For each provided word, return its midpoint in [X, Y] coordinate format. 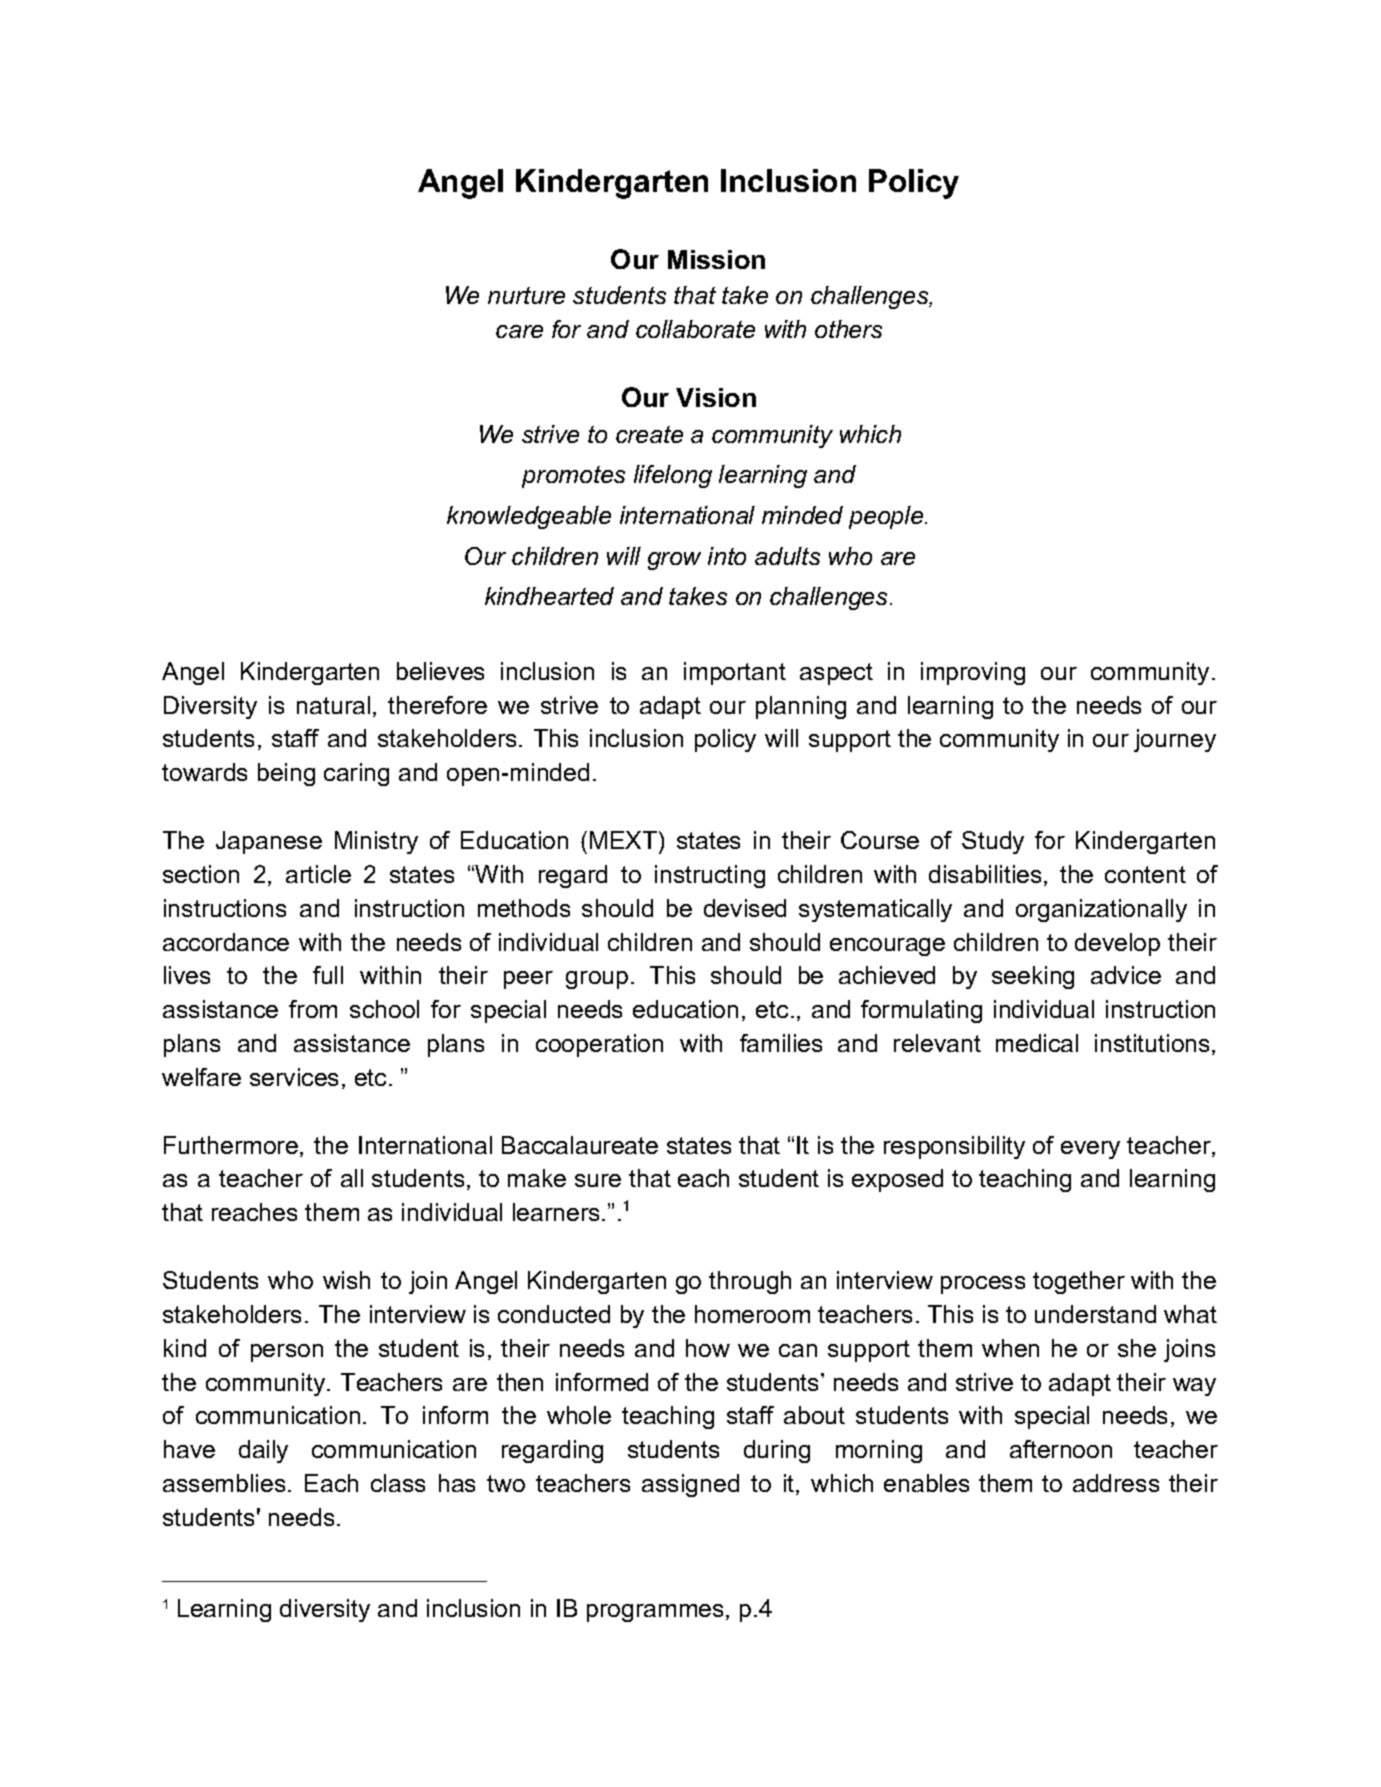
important [735, 673]
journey [1175, 740]
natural [333, 705]
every [1090, 1150]
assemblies [224, 1483]
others [848, 329]
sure [598, 1180]
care [519, 331]
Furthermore [231, 1145]
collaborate [695, 329]
